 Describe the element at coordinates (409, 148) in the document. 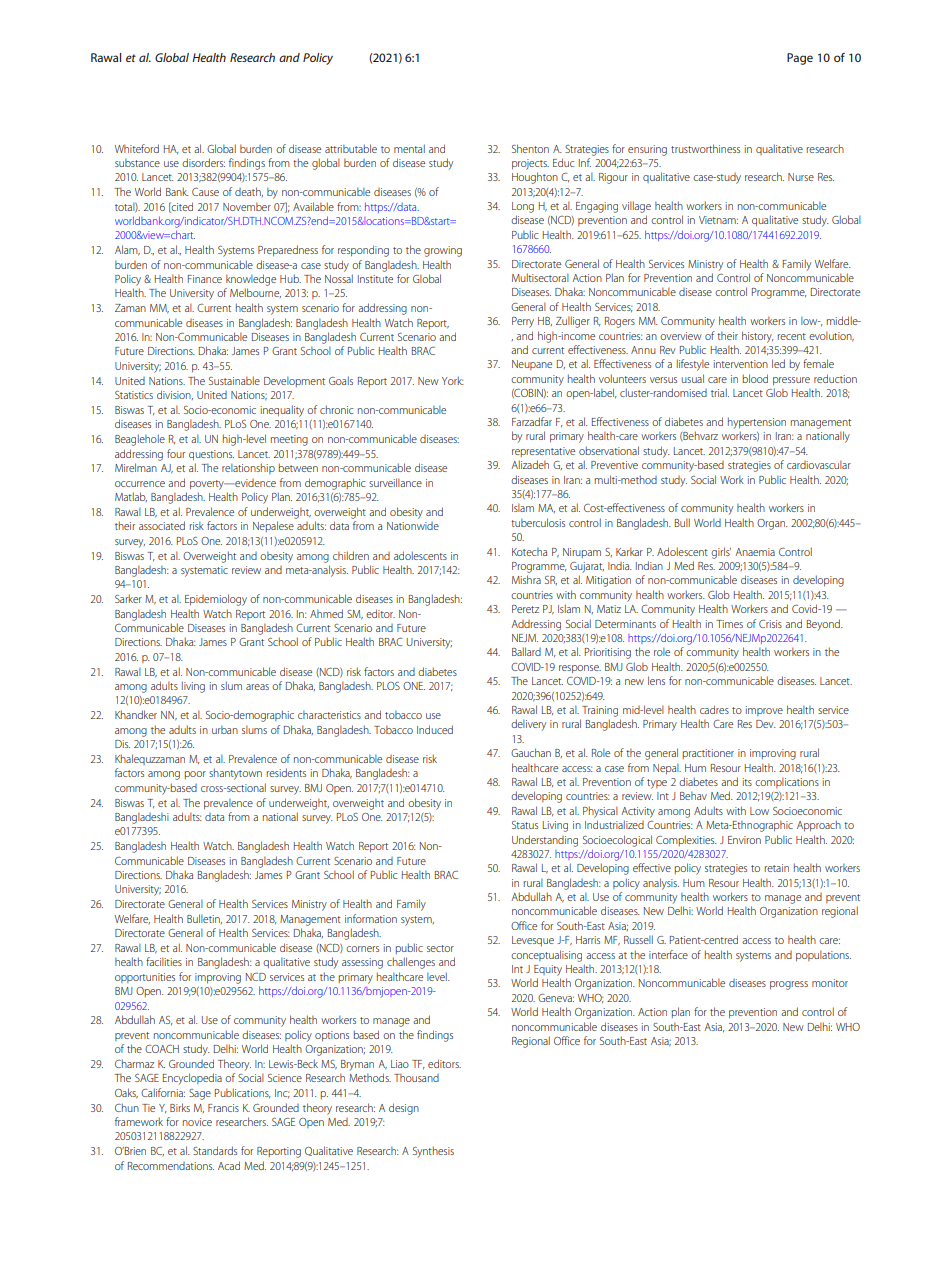

I see `mental` at that location.
